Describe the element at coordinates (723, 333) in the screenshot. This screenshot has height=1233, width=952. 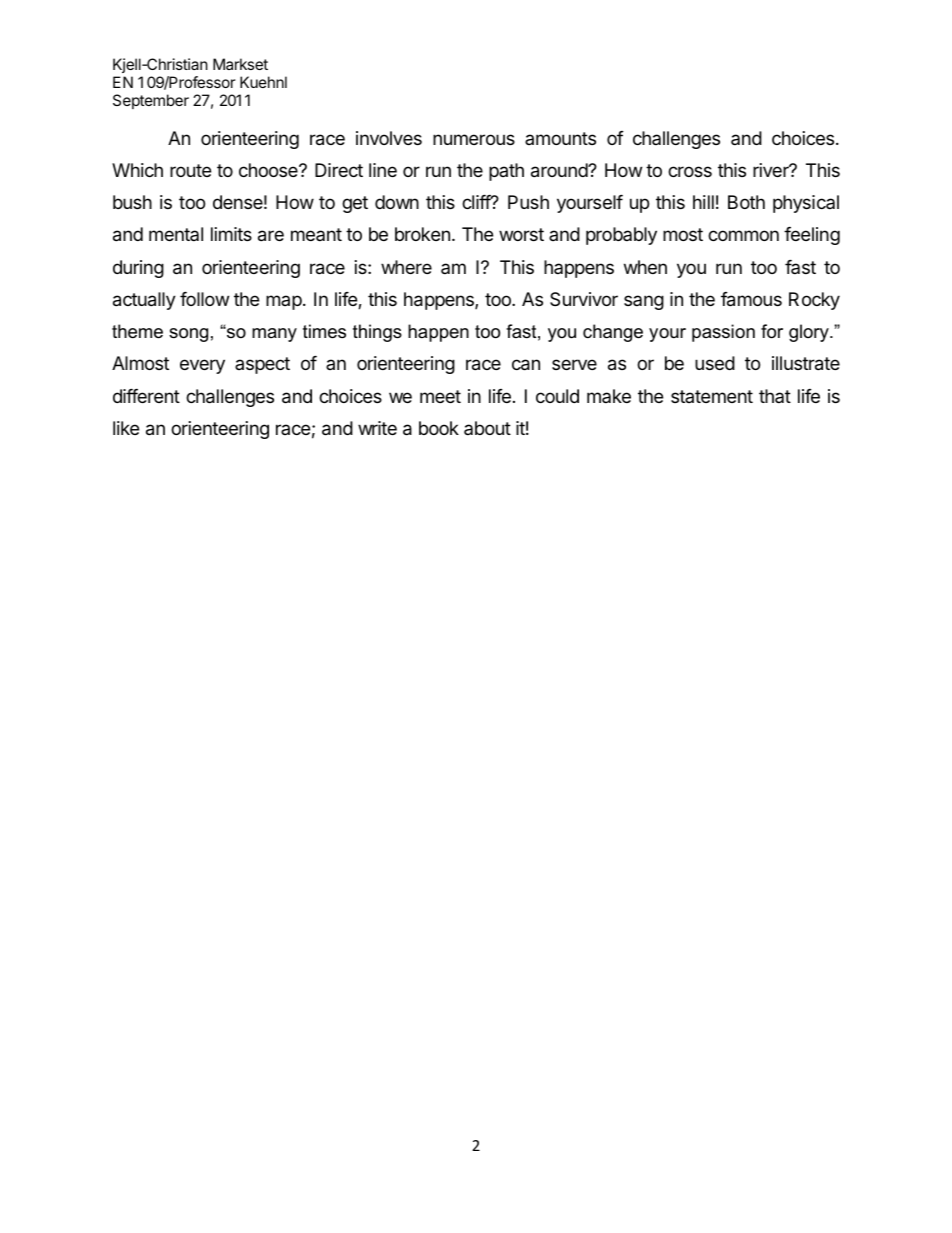
I see `passion` at that location.
